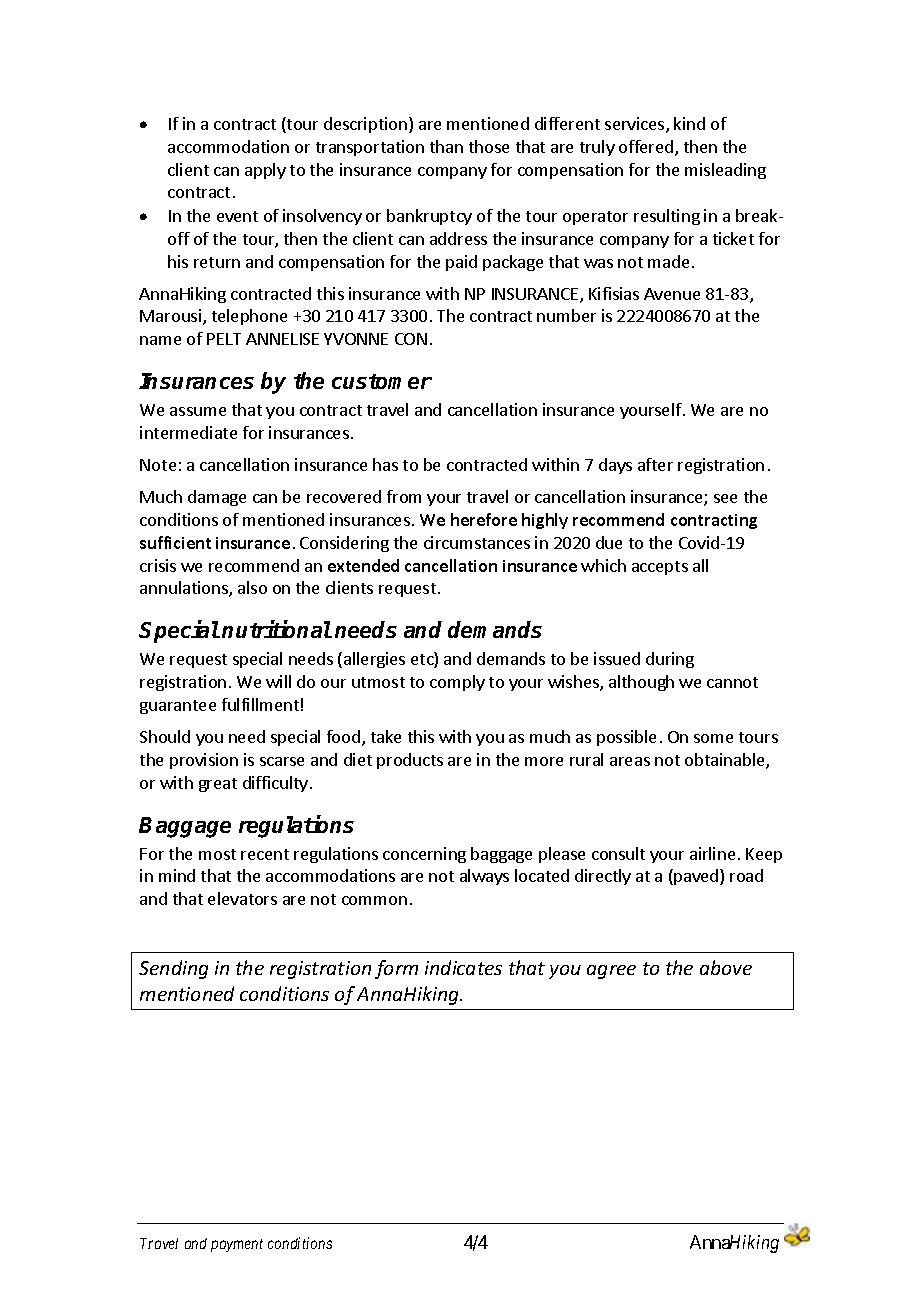 The width and height of the image is (924, 1308). I want to click on Sending, so click(173, 969).
